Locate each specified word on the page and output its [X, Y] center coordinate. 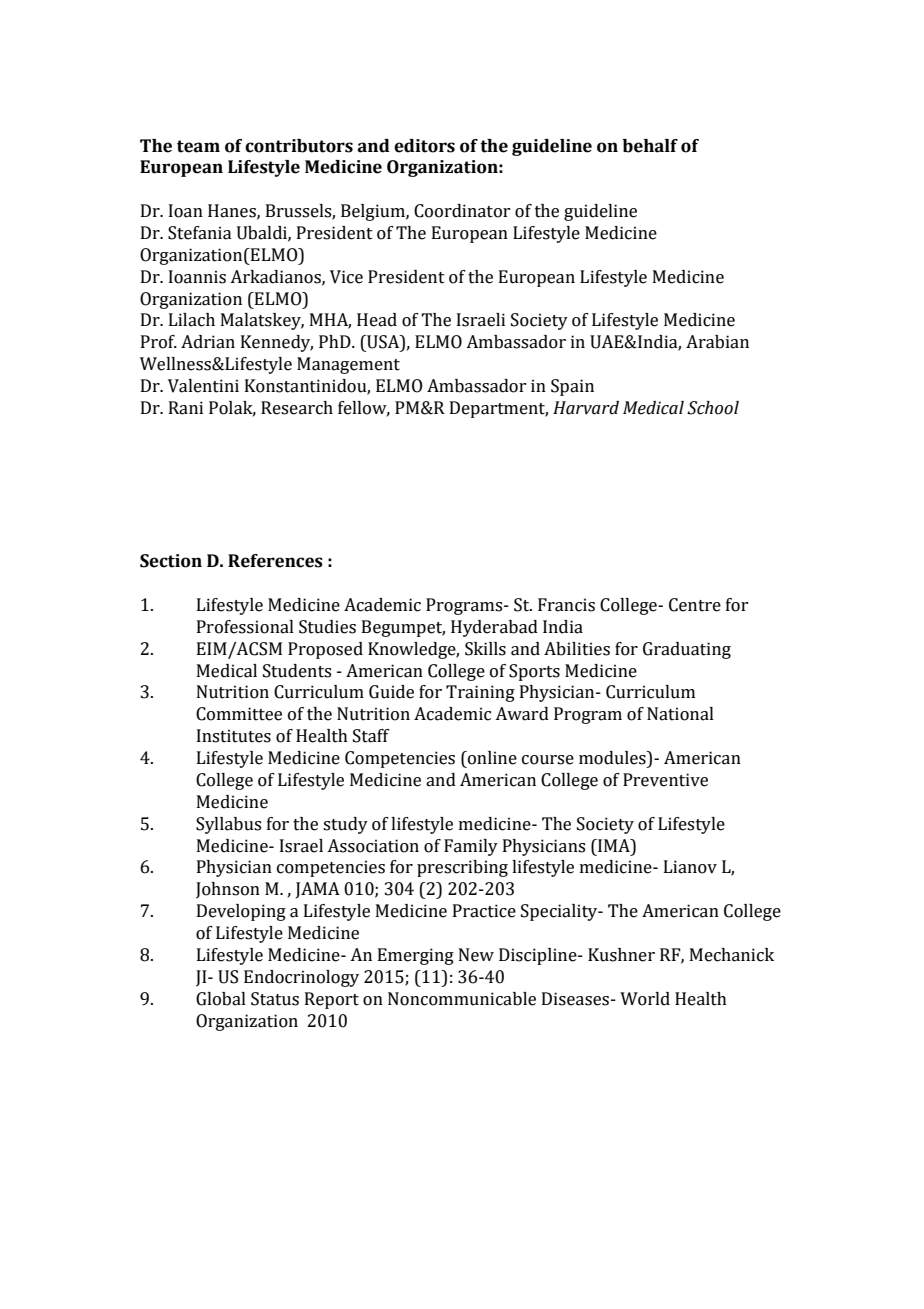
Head [377, 320]
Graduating [687, 650]
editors [424, 146]
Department [499, 409]
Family [471, 847]
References [275, 561]
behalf [650, 146]
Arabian [717, 342]
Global [221, 999]
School [713, 408]
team [198, 146]
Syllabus [228, 825]
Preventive [665, 780]
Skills [485, 649]
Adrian [208, 342]
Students [297, 671]
